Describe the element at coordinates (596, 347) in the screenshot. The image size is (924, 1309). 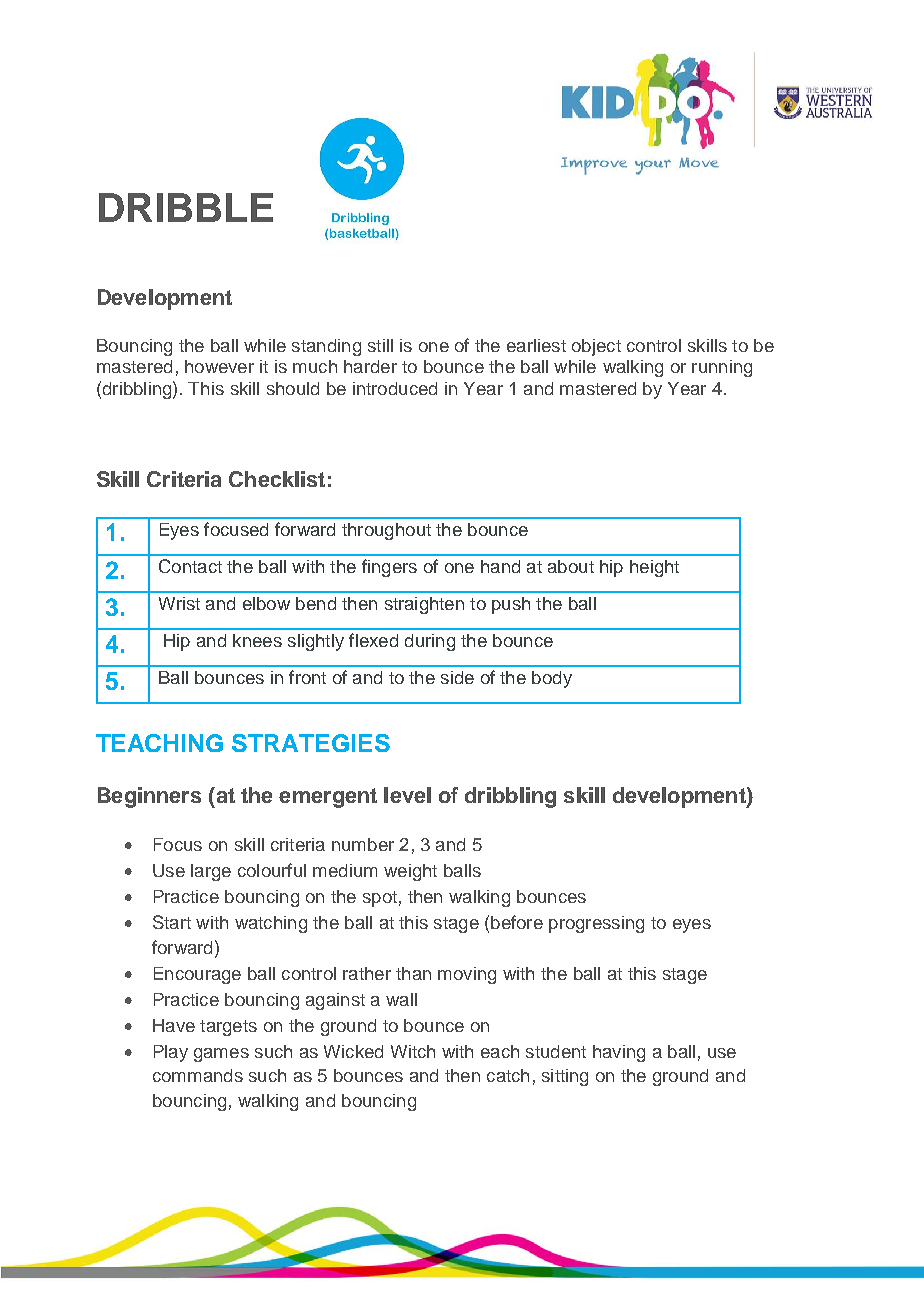
I see `object` at that location.
